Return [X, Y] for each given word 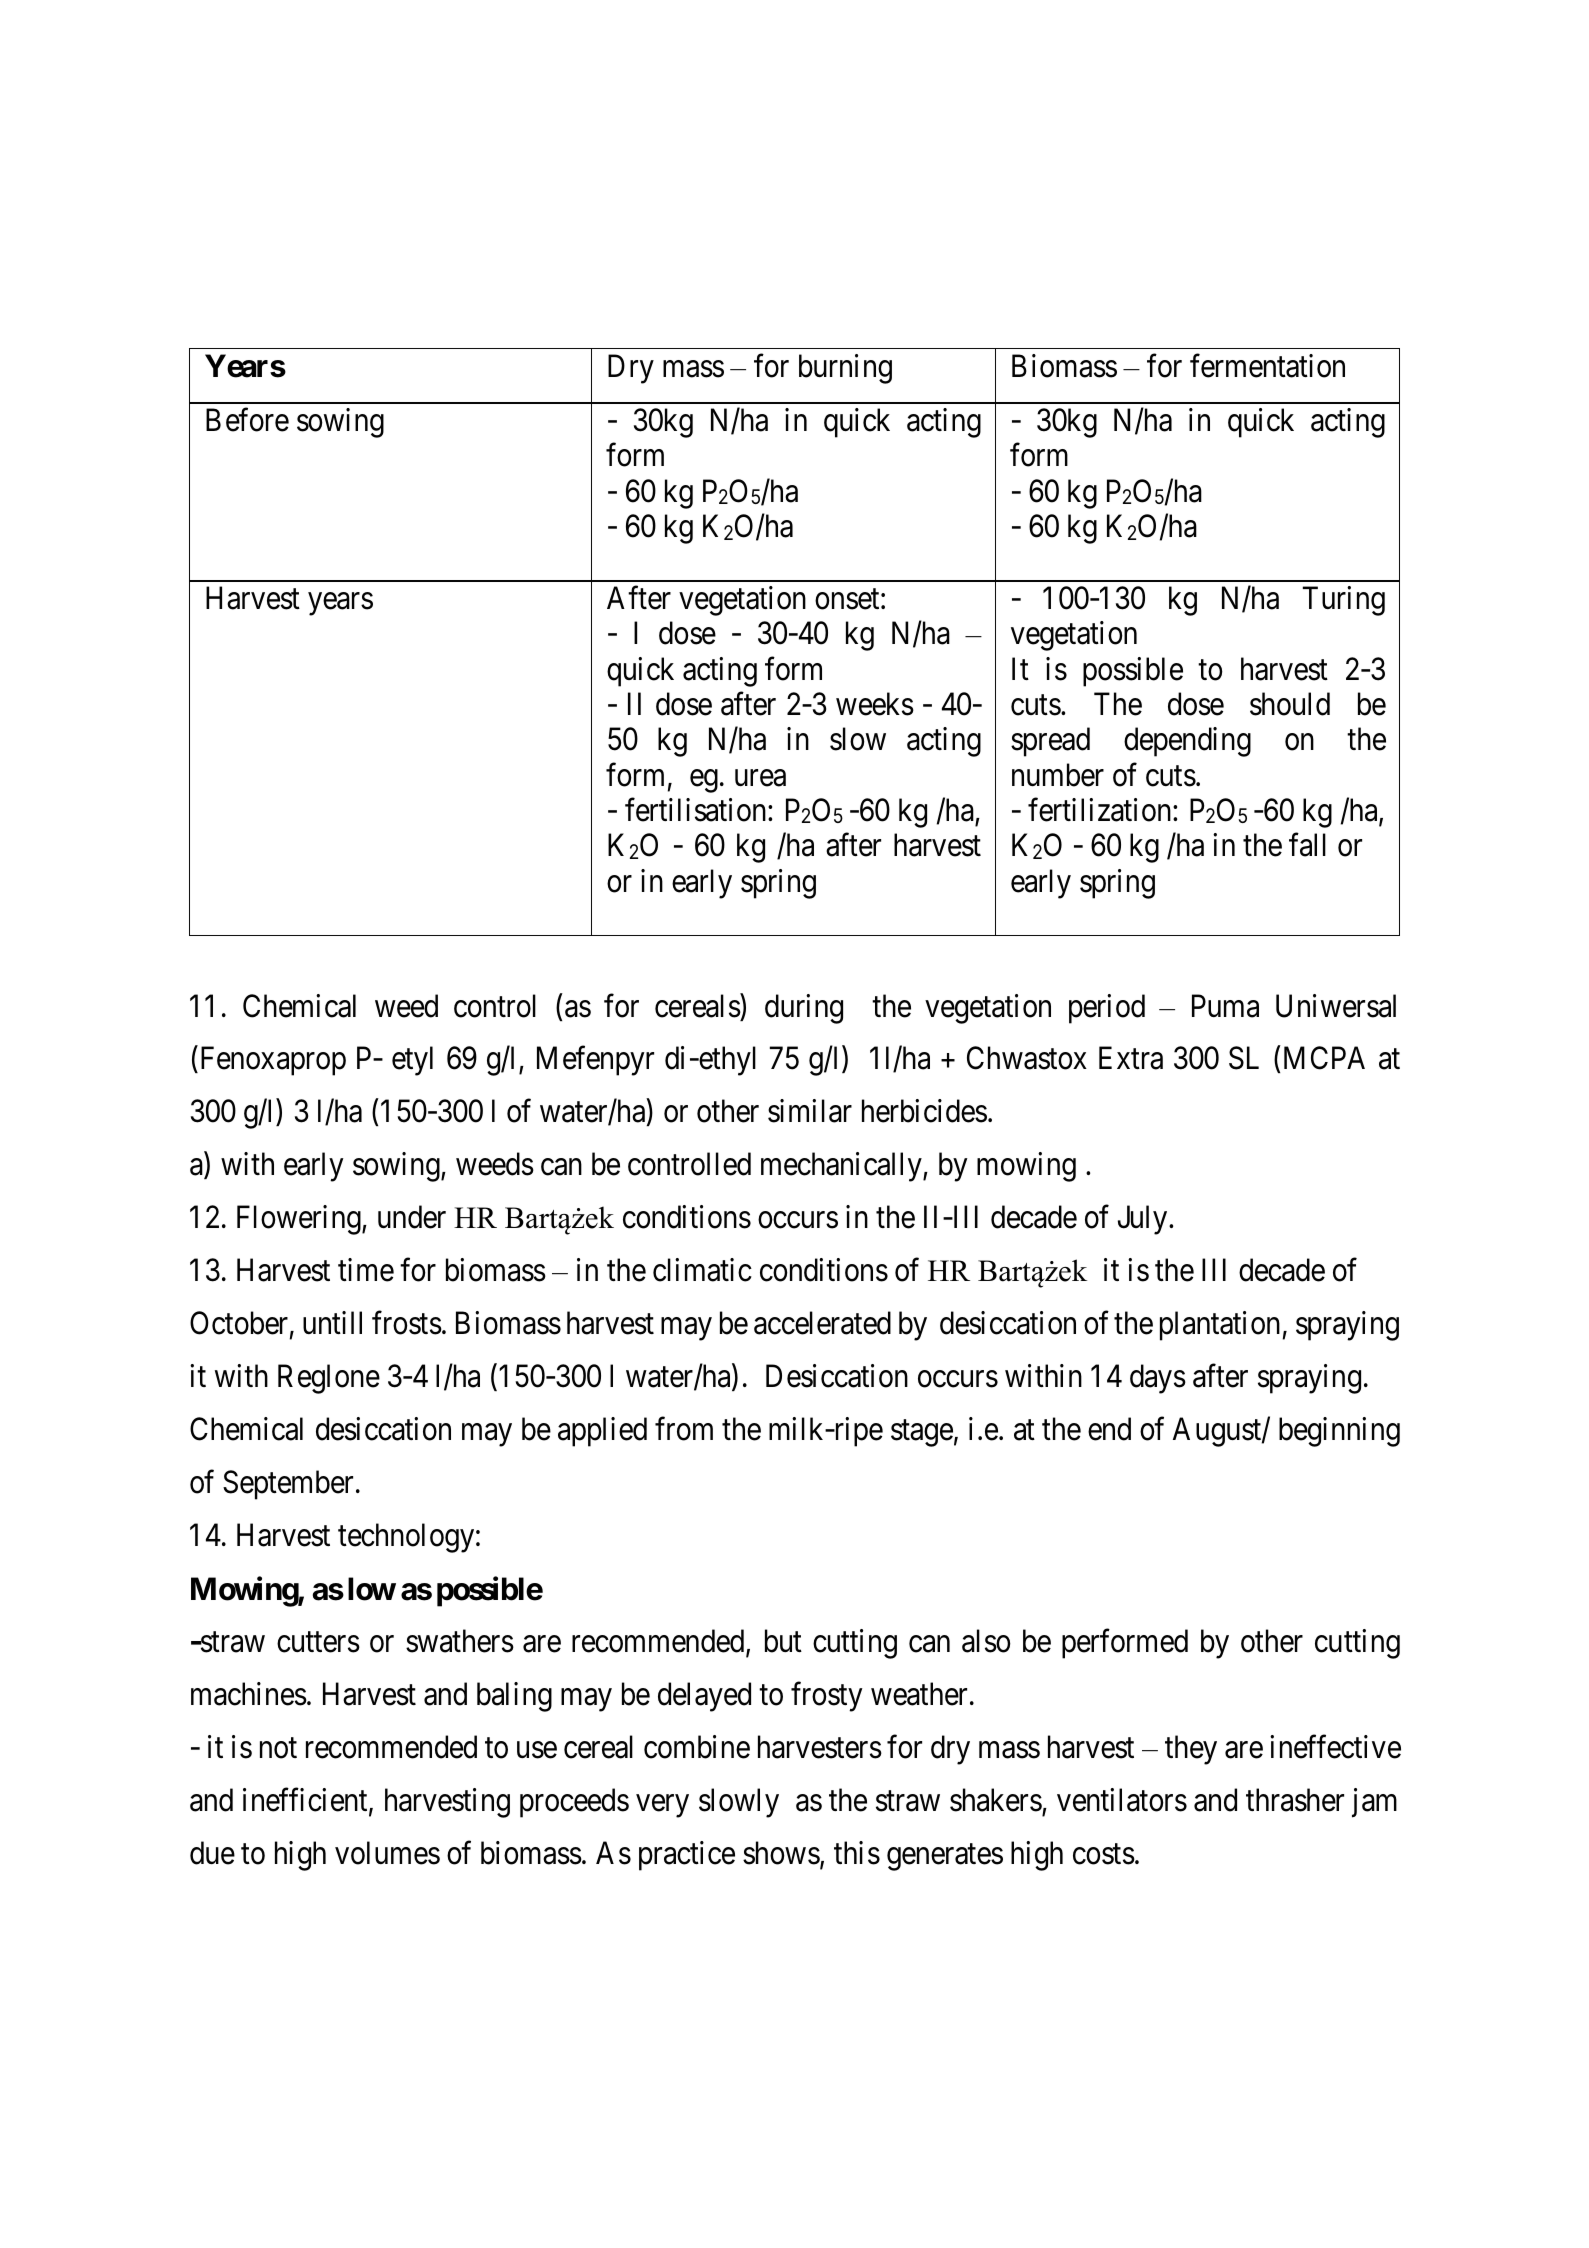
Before [247, 420]
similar [810, 1111]
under [412, 1217]
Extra [1131, 1058]
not [278, 1748]
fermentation [1267, 366]
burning [845, 369]
